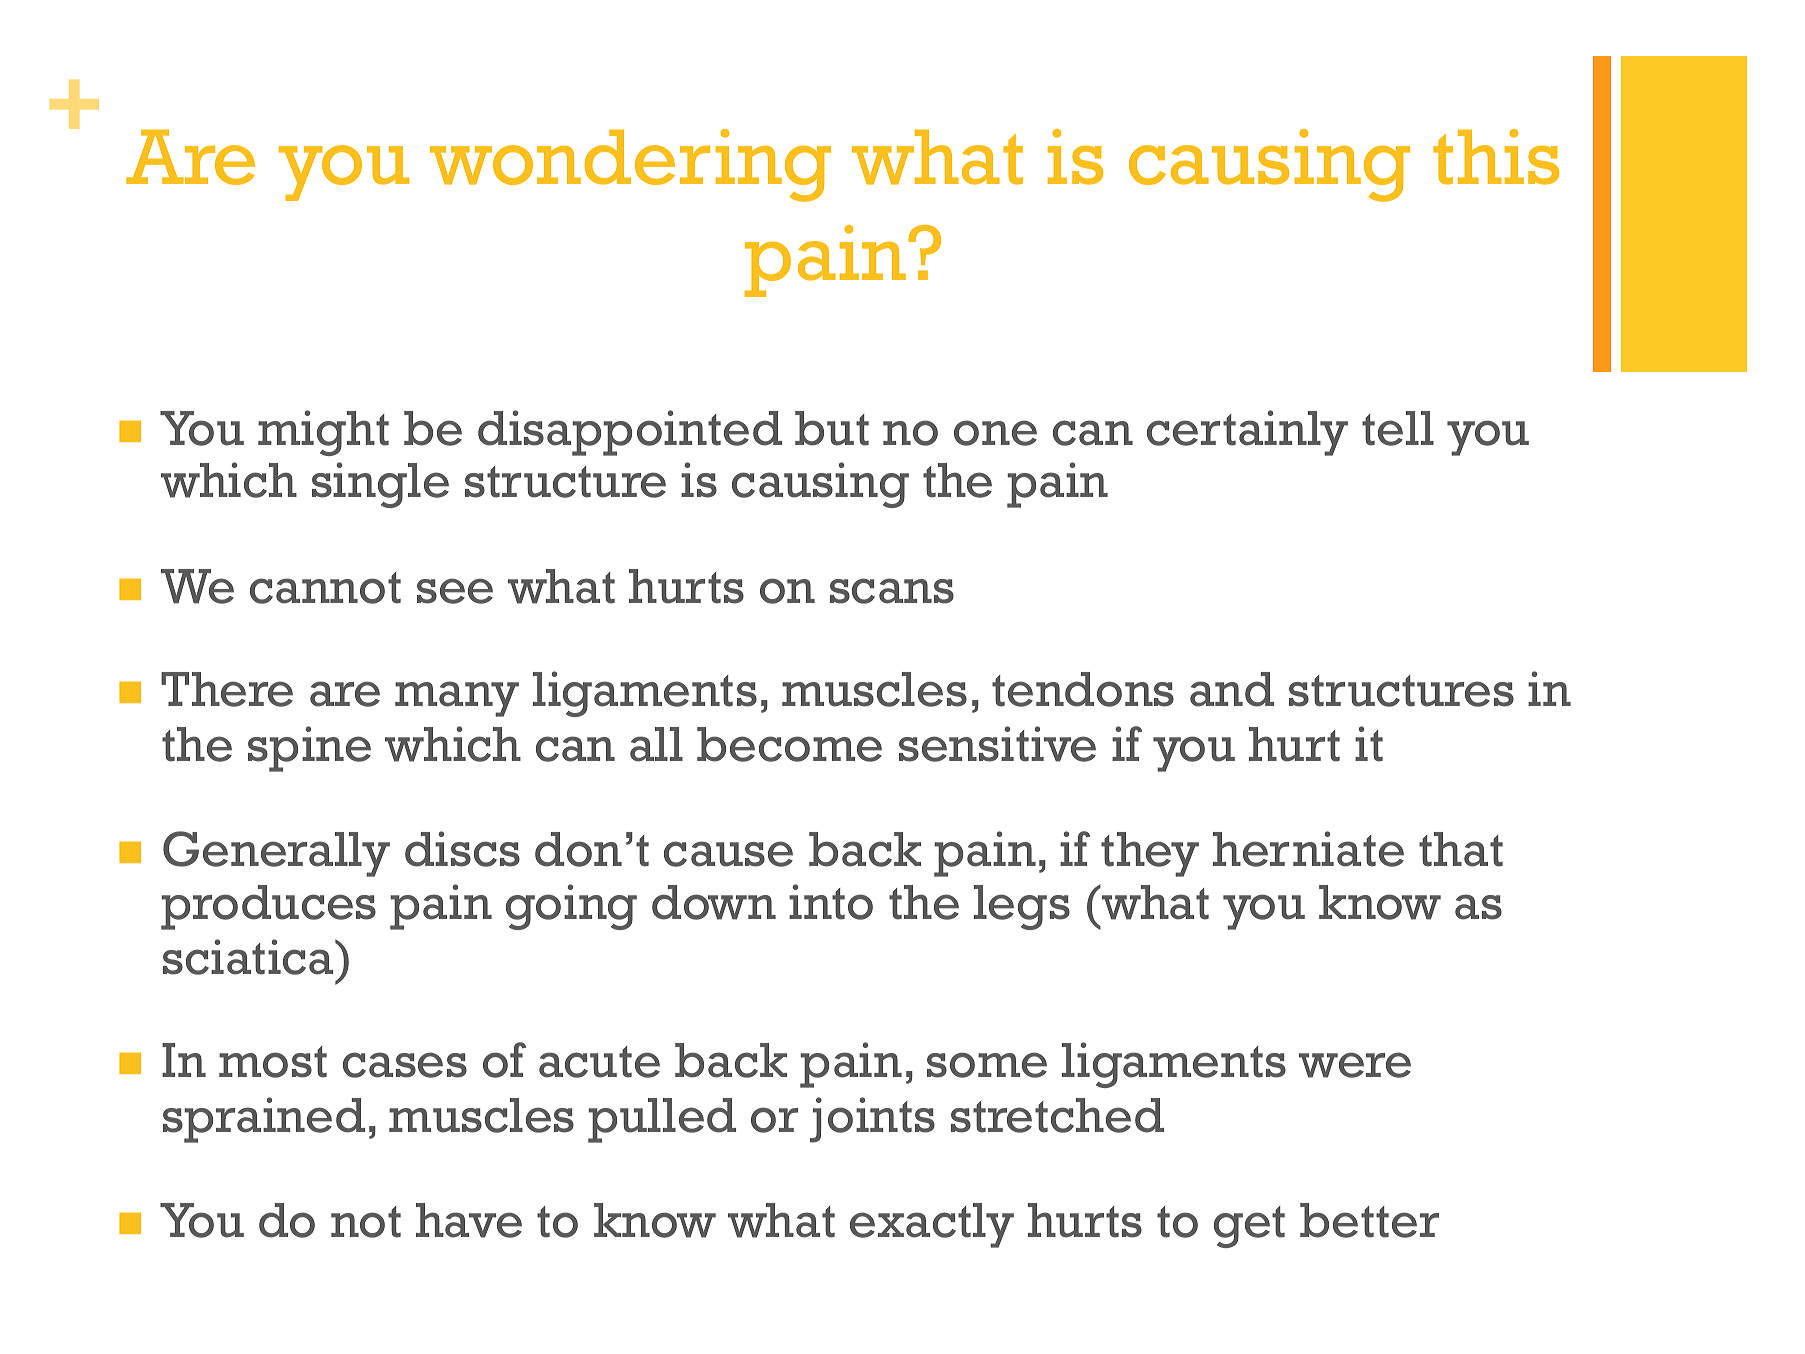  What do you see at coordinates (469, 1220) in the screenshot?
I see `have` at bounding box center [469, 1220].
